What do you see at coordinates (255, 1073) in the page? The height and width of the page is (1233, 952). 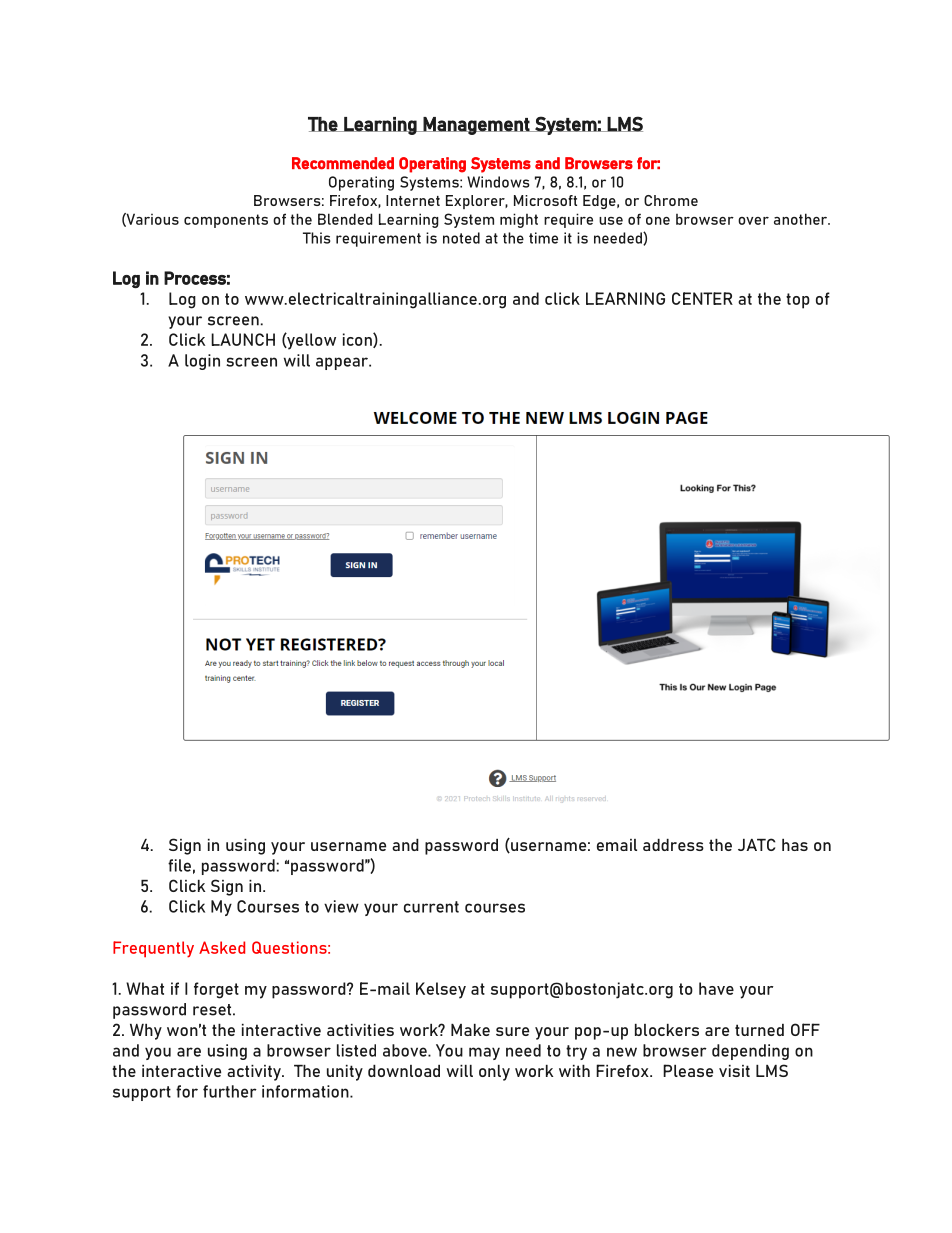 I see `activity` at bounding box center [255, 1073].
